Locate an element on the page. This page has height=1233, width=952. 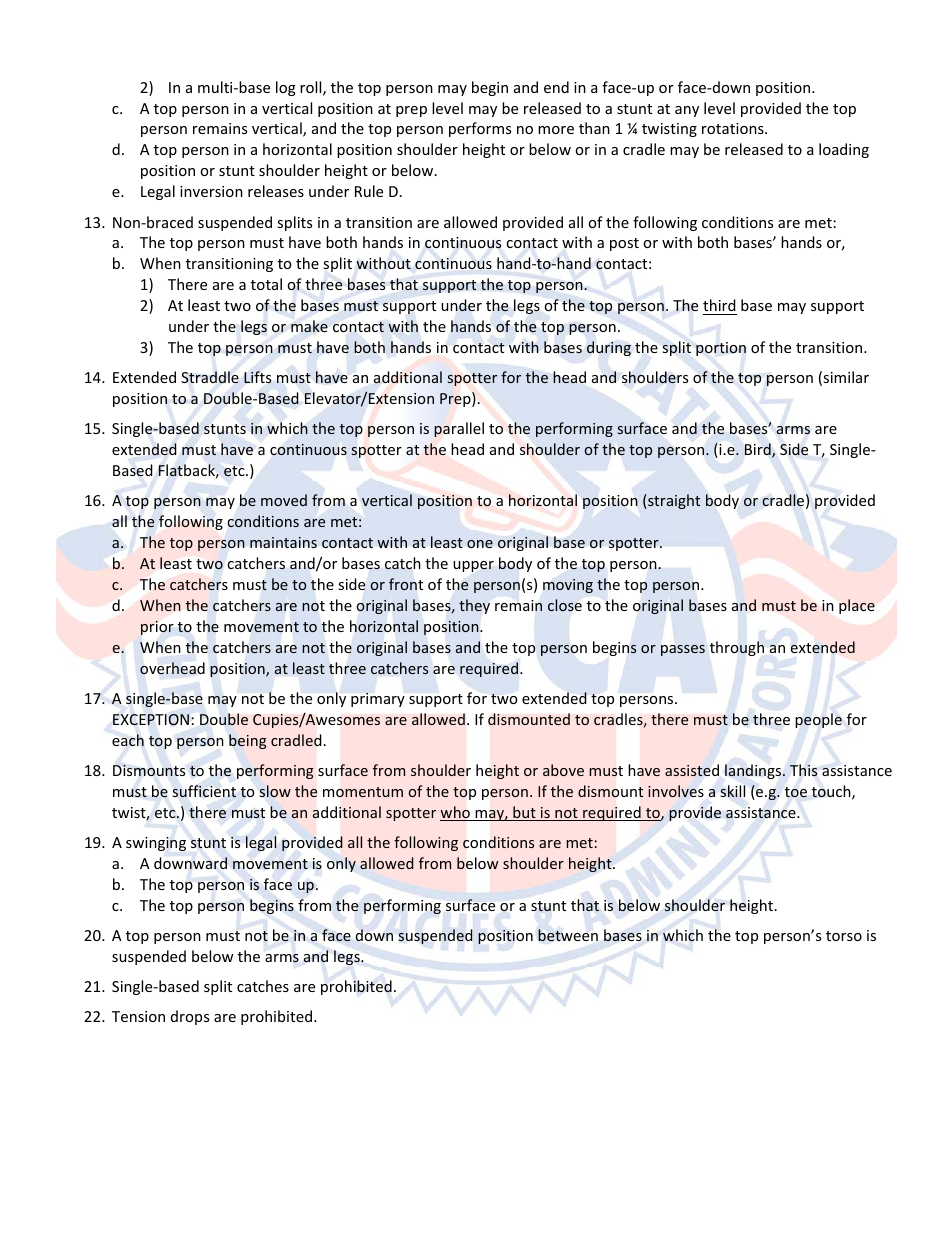
during is located at coordinates (609, 348).
